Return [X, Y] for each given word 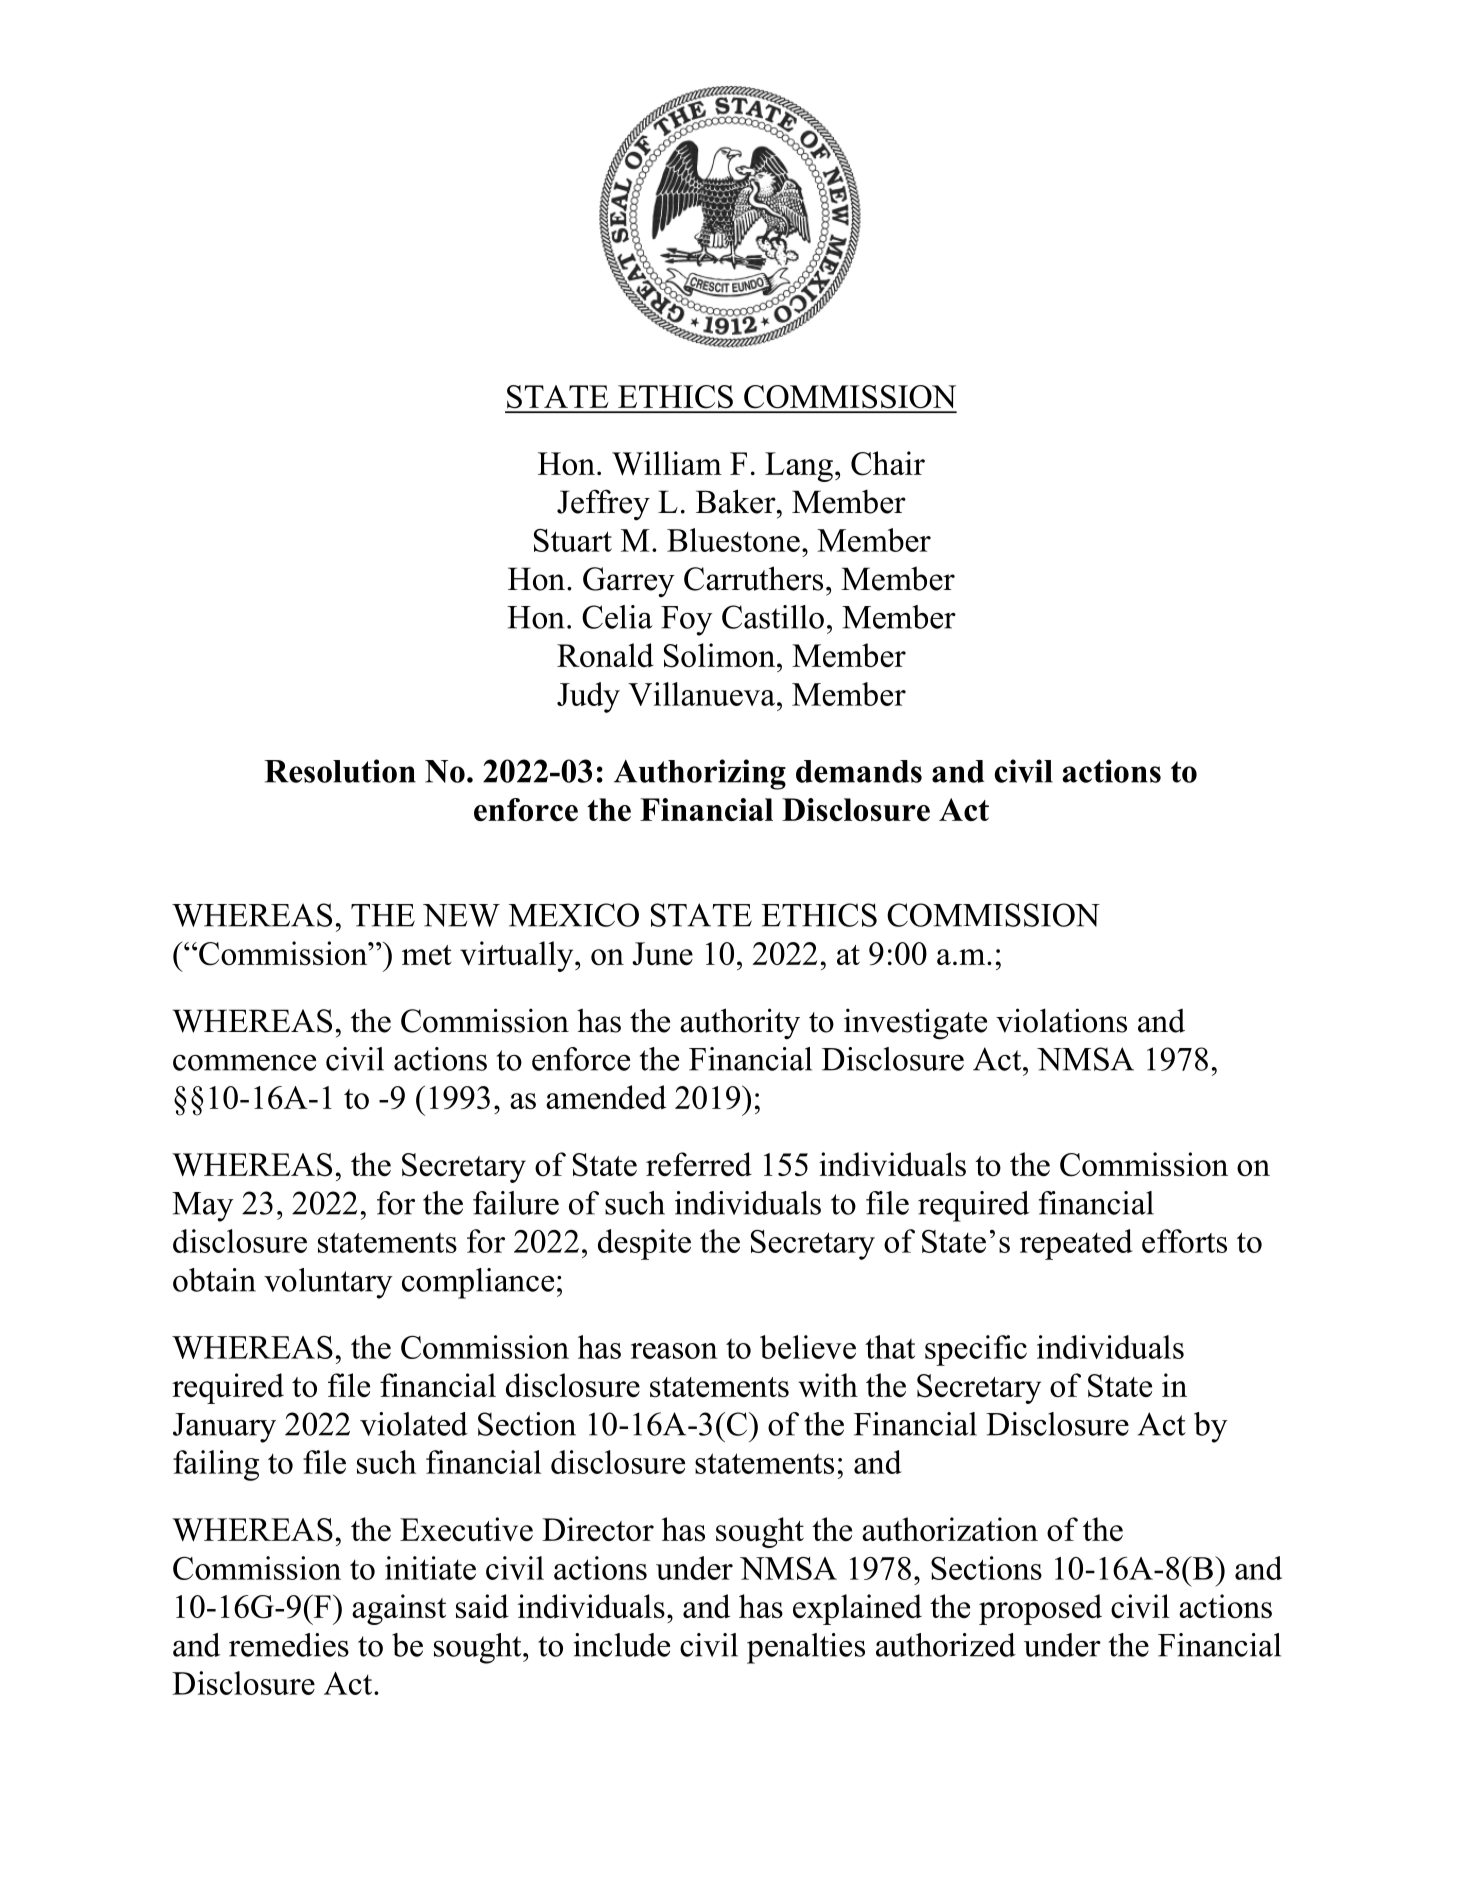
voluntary [328, 1283]
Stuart [573, 540]
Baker [737, 501]
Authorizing [700, 774]
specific [976, 1350]
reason [674, 1351]
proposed [1040, 1609]
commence [244, 1062]
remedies [289, 1645]
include [621, 1645]
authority [740, 1024]
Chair [888, 463]
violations [1061, 1020]
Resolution [340, 771]
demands [859, 771]
